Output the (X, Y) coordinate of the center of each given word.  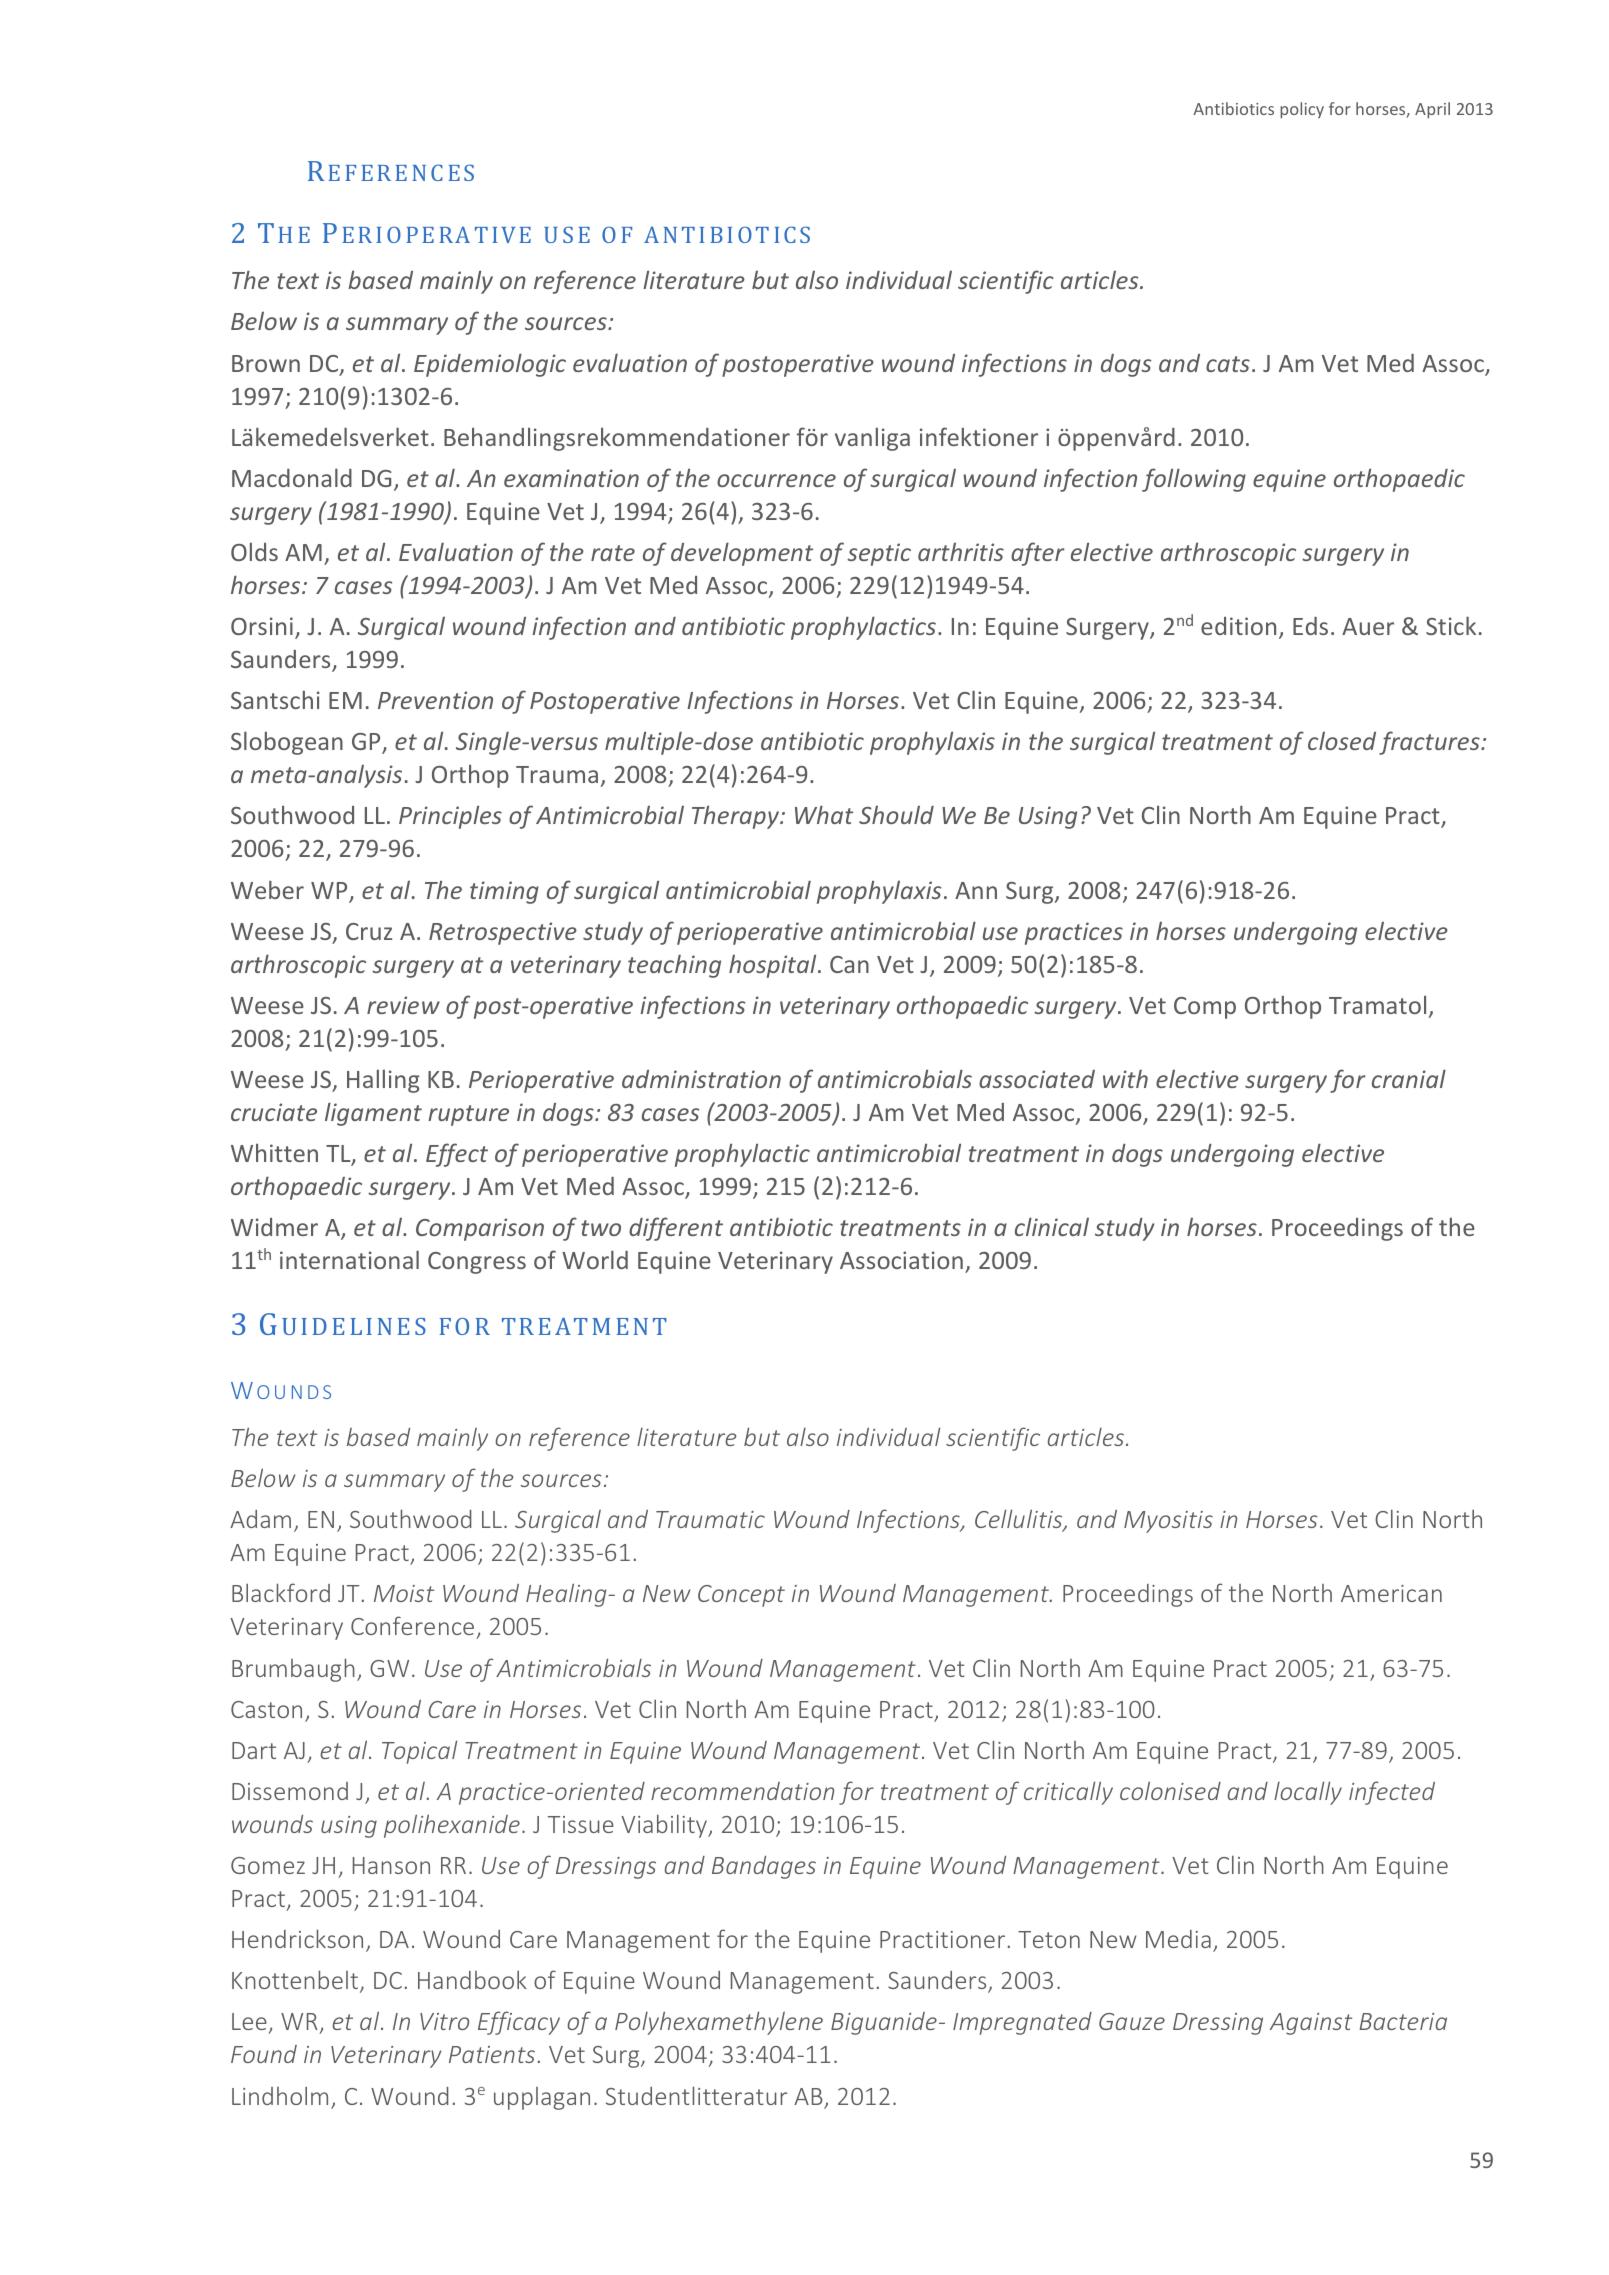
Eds (1310, 626)
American (1391, 1593)
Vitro (444, 2021)
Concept (741, 1596)
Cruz (369, 931)
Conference (412, 1625)
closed (1342, 741)
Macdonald (292, 477)
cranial (1409, 1078)
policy (1302, 110)
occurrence (776, 480)
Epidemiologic (490, 365)
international (349, 1259)
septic (879, 554)
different (676, 1229)
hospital (774, 966)
